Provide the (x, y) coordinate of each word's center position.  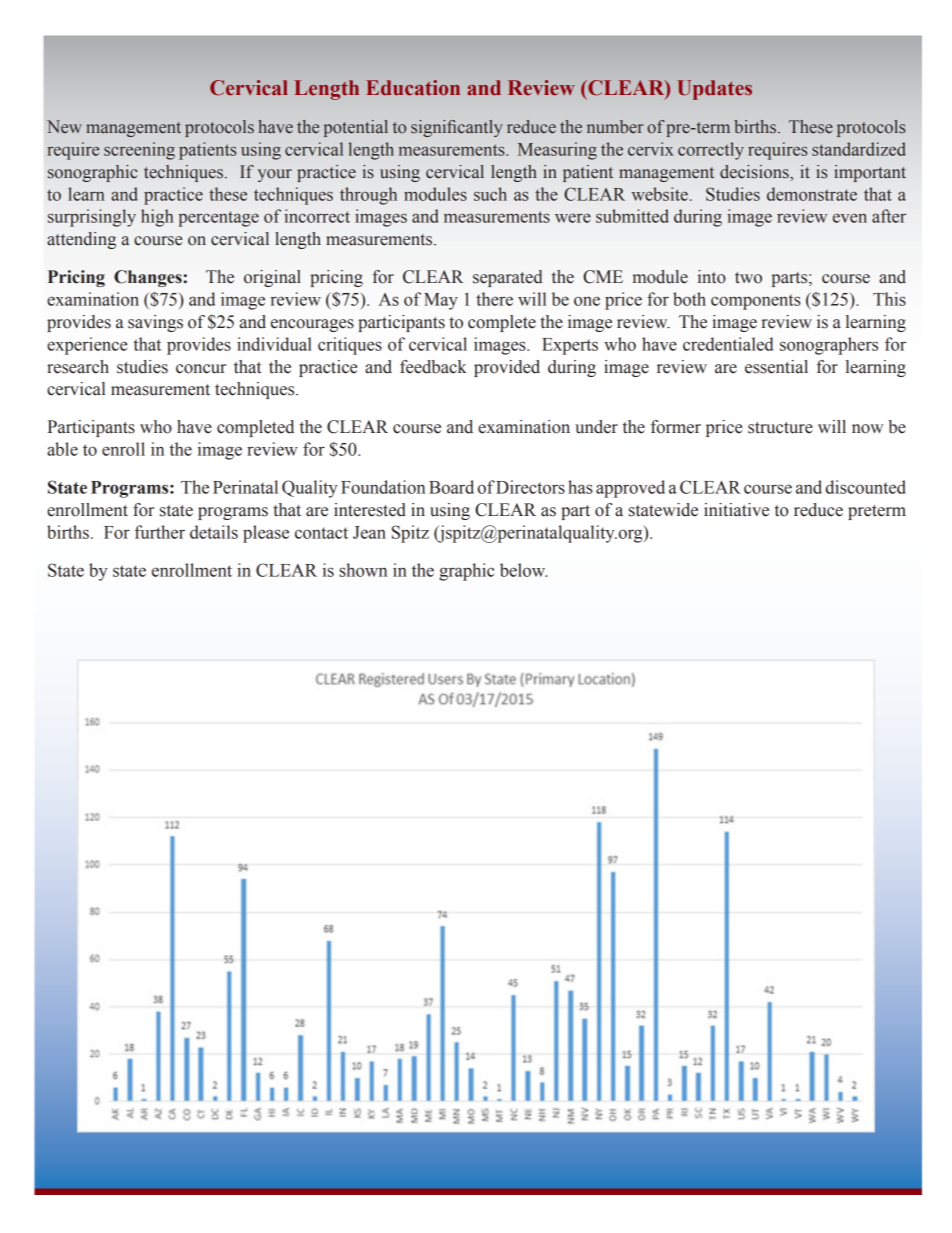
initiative (736, 510)
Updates (714, 90)
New (64, 126)
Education (413, 88)
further (160, 532)
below (523, 570)
